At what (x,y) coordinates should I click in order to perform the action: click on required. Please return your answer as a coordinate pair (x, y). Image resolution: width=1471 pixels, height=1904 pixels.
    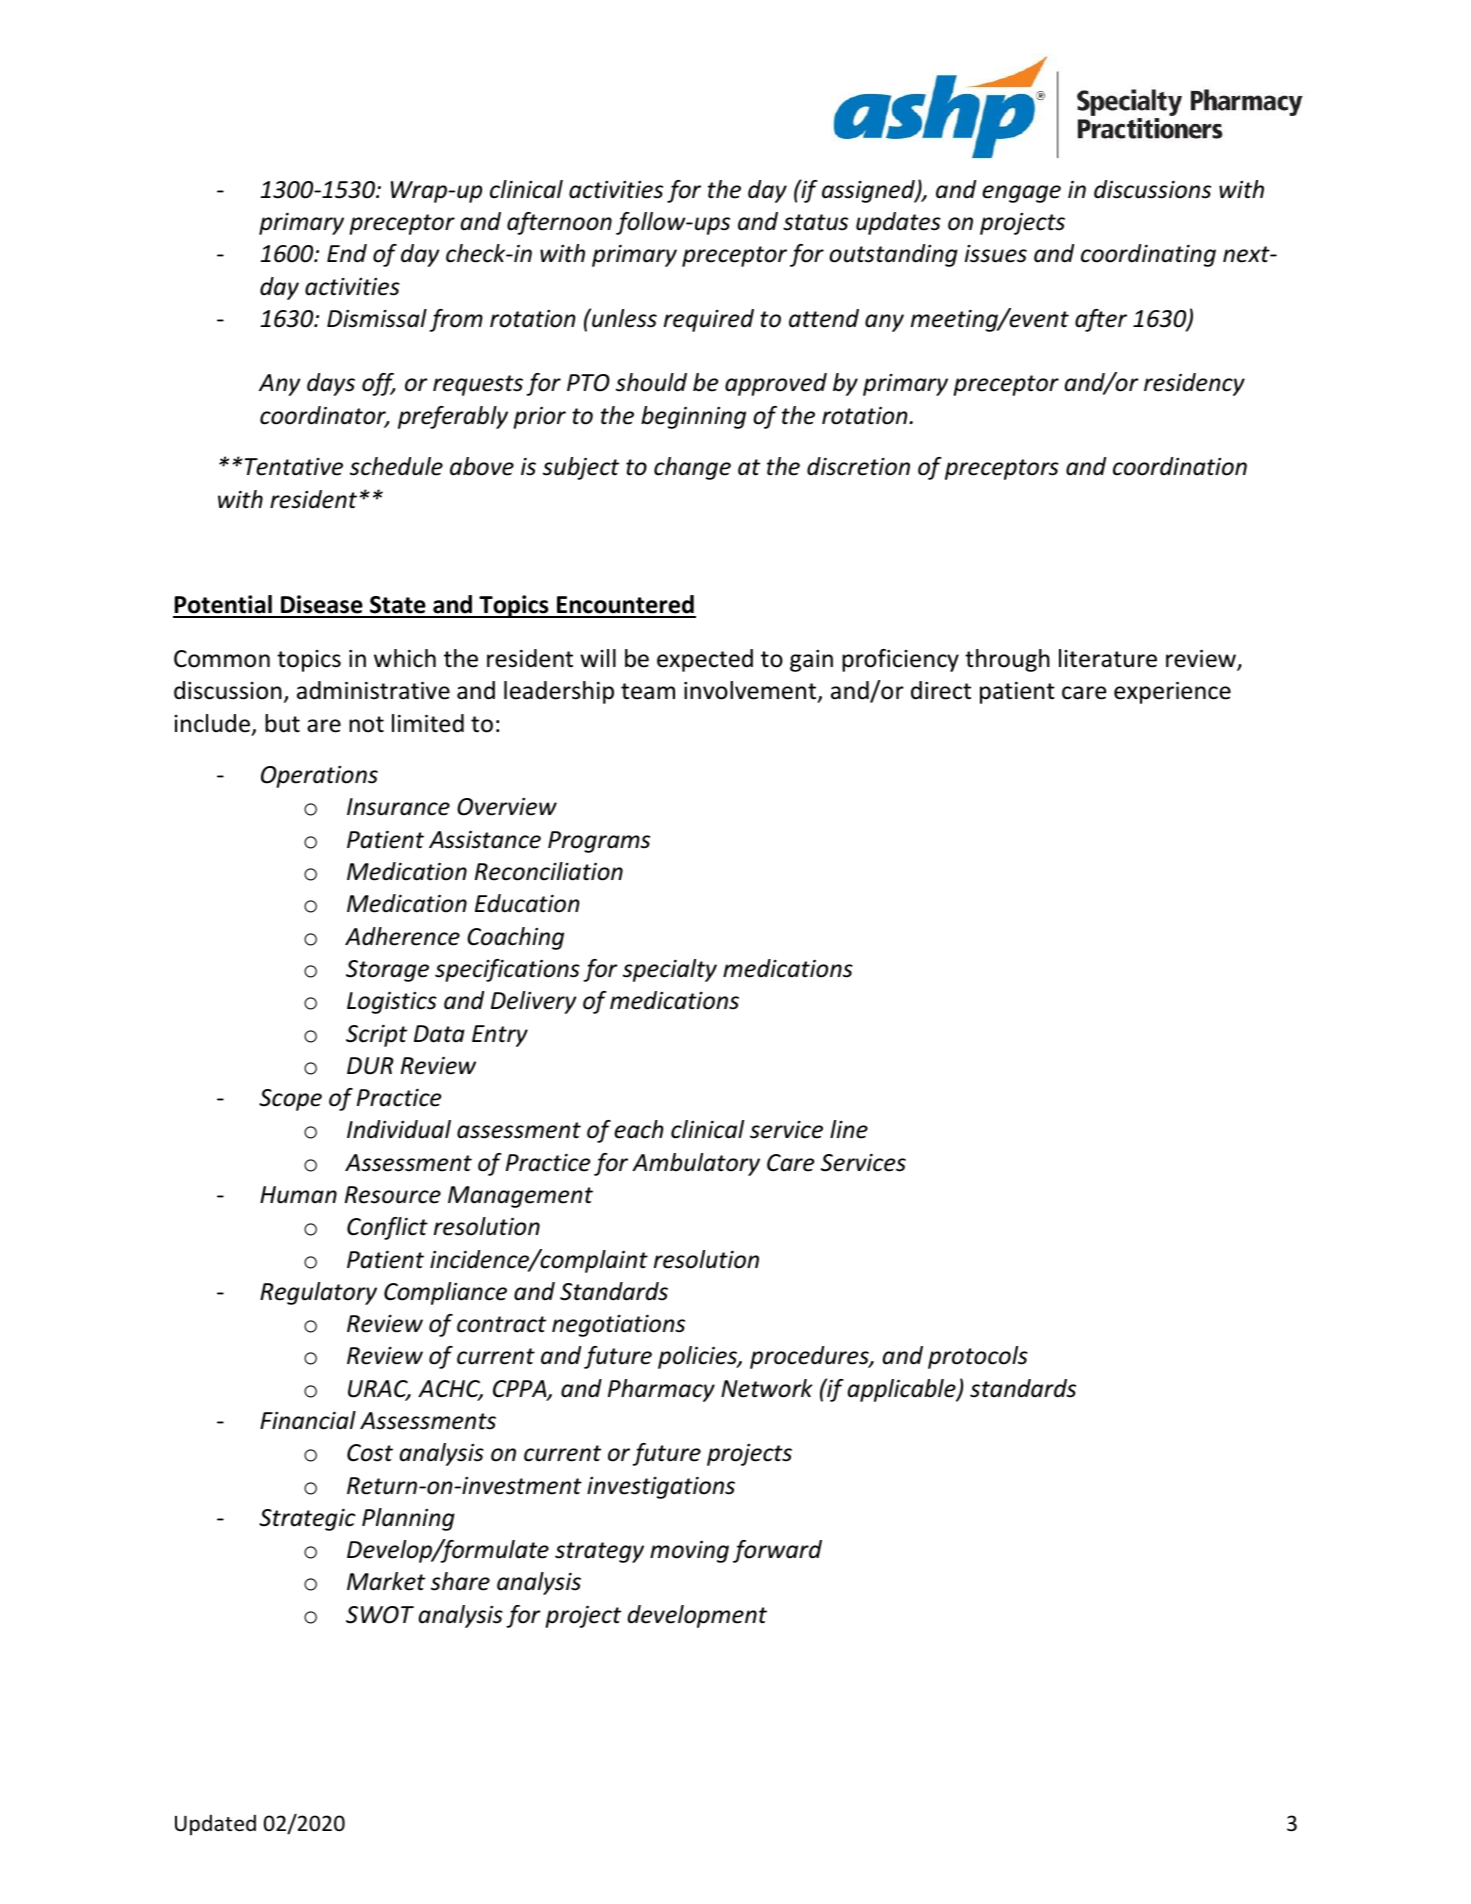
    Looking at the image, I should click on (709, 320).
